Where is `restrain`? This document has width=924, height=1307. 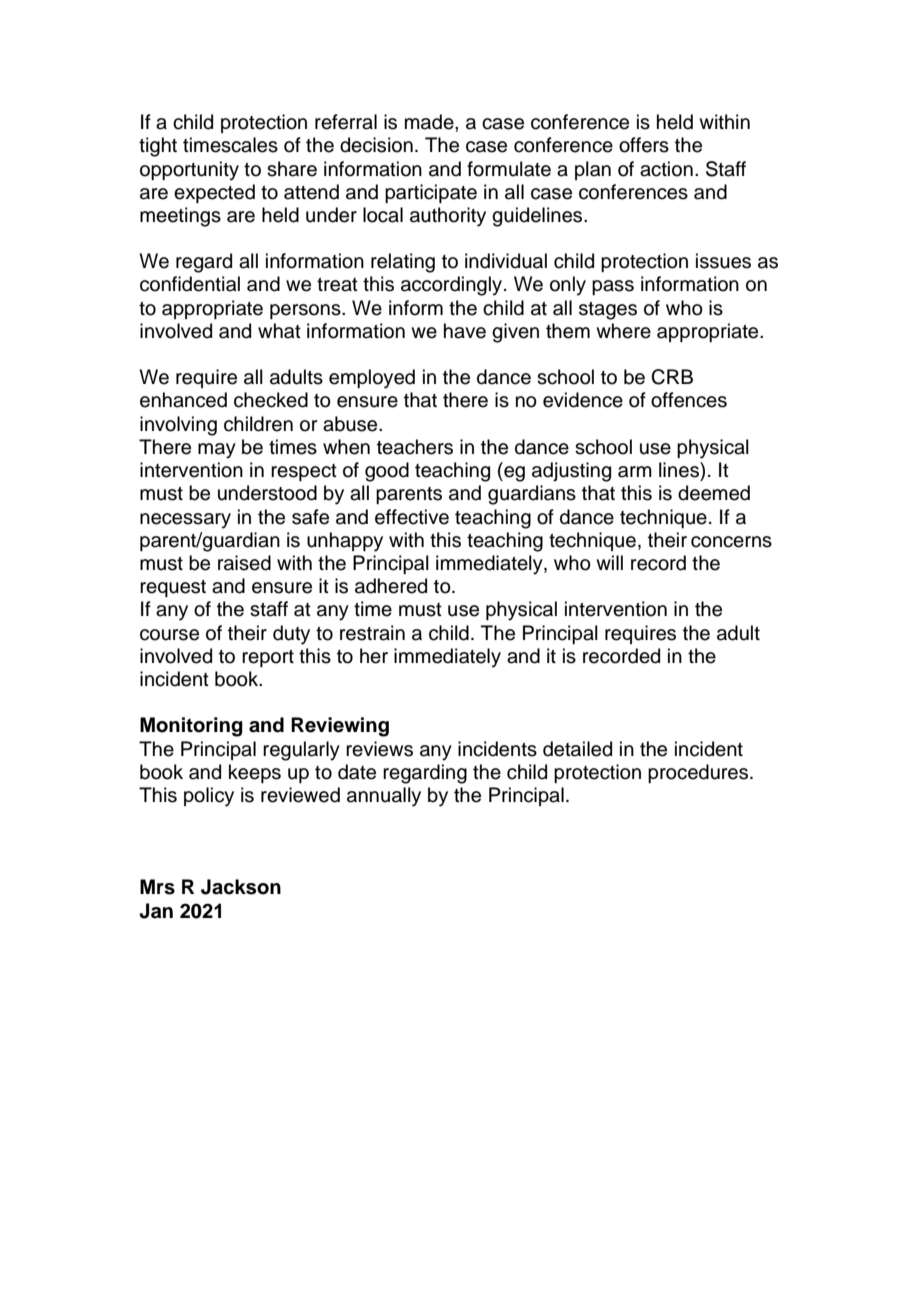
restrain is located at coordinates (372, 633).
